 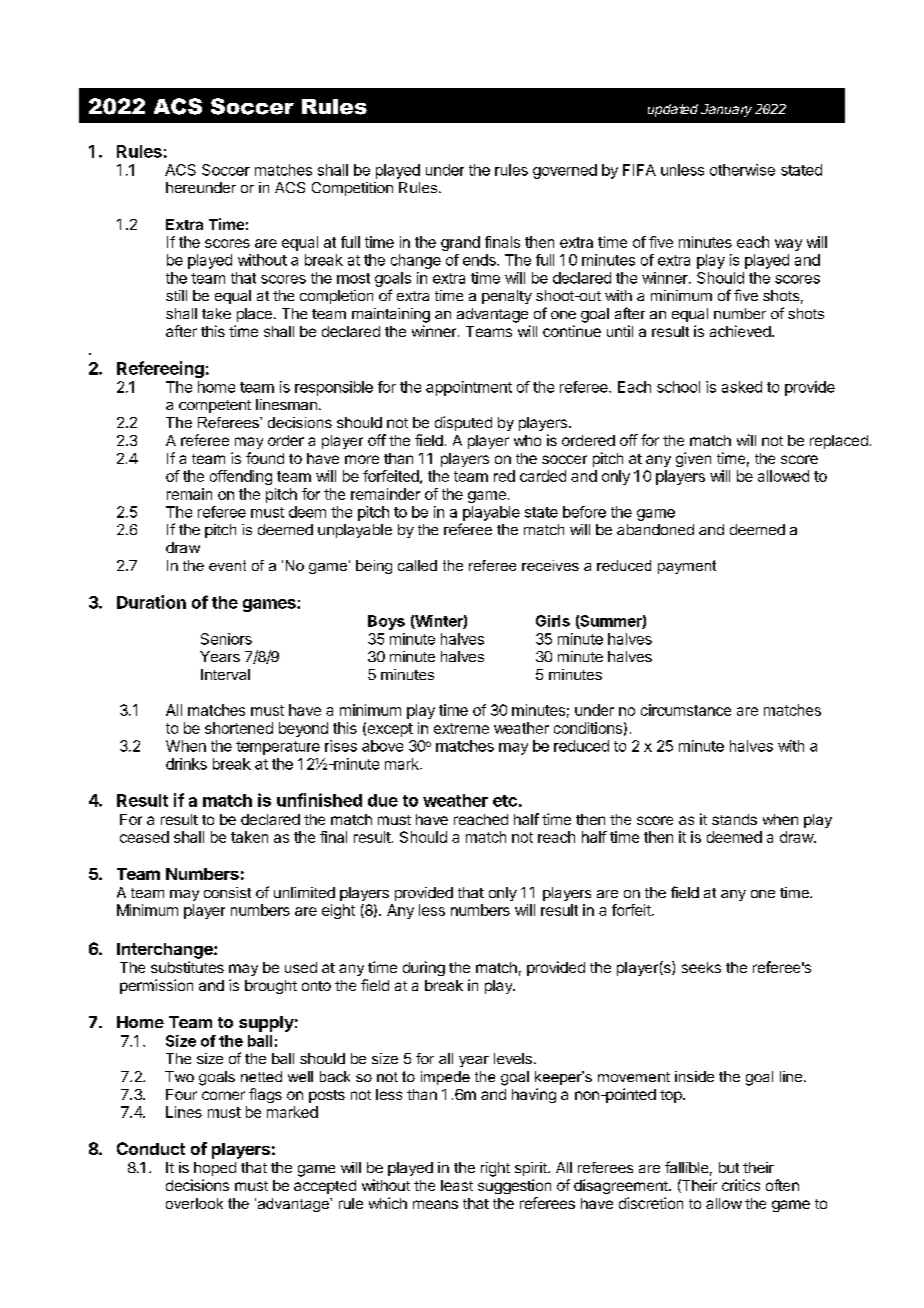 I want to click on Competition, so click(x=352, y=189).
